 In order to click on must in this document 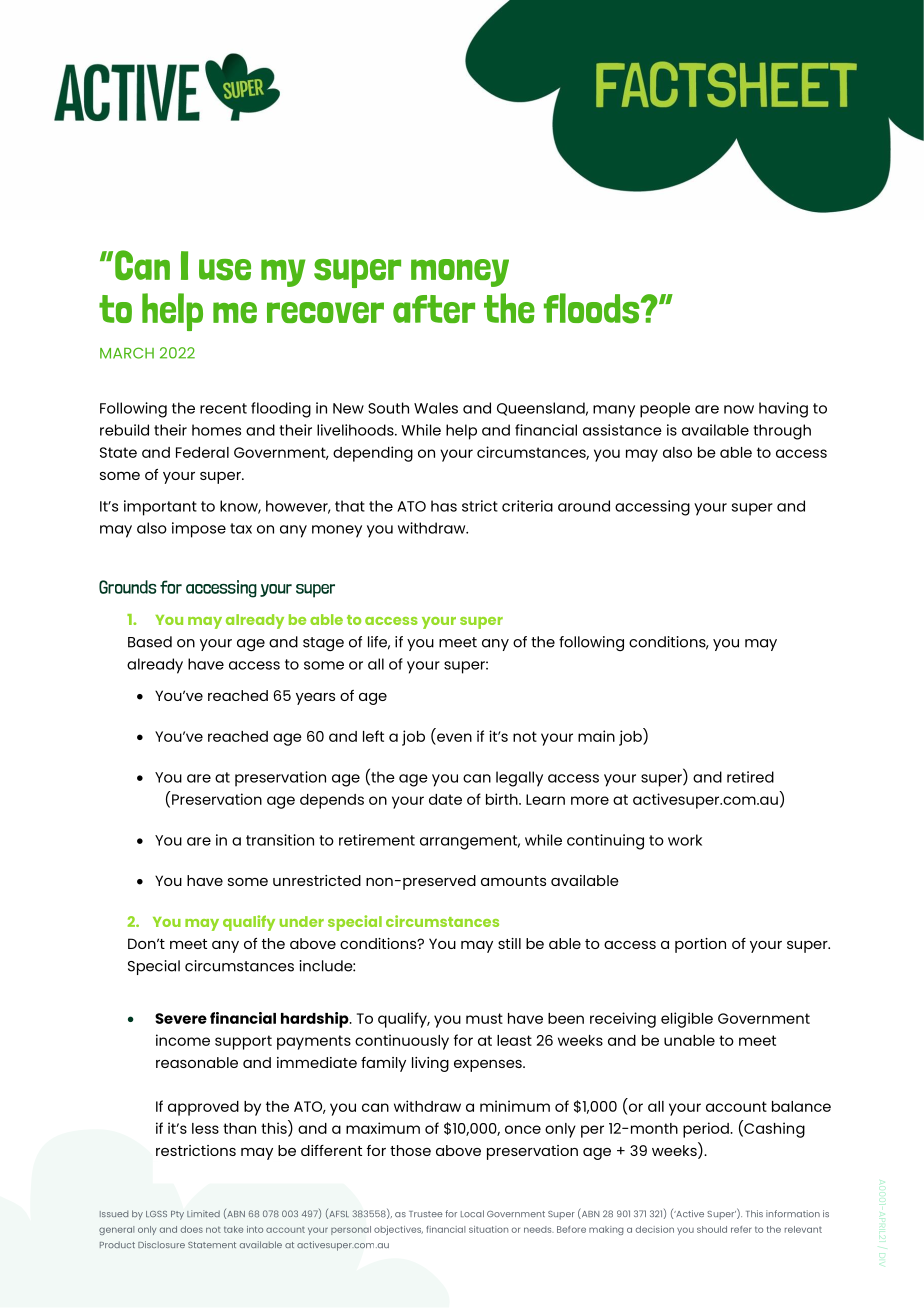, I will do `click(484, 1018)`.
